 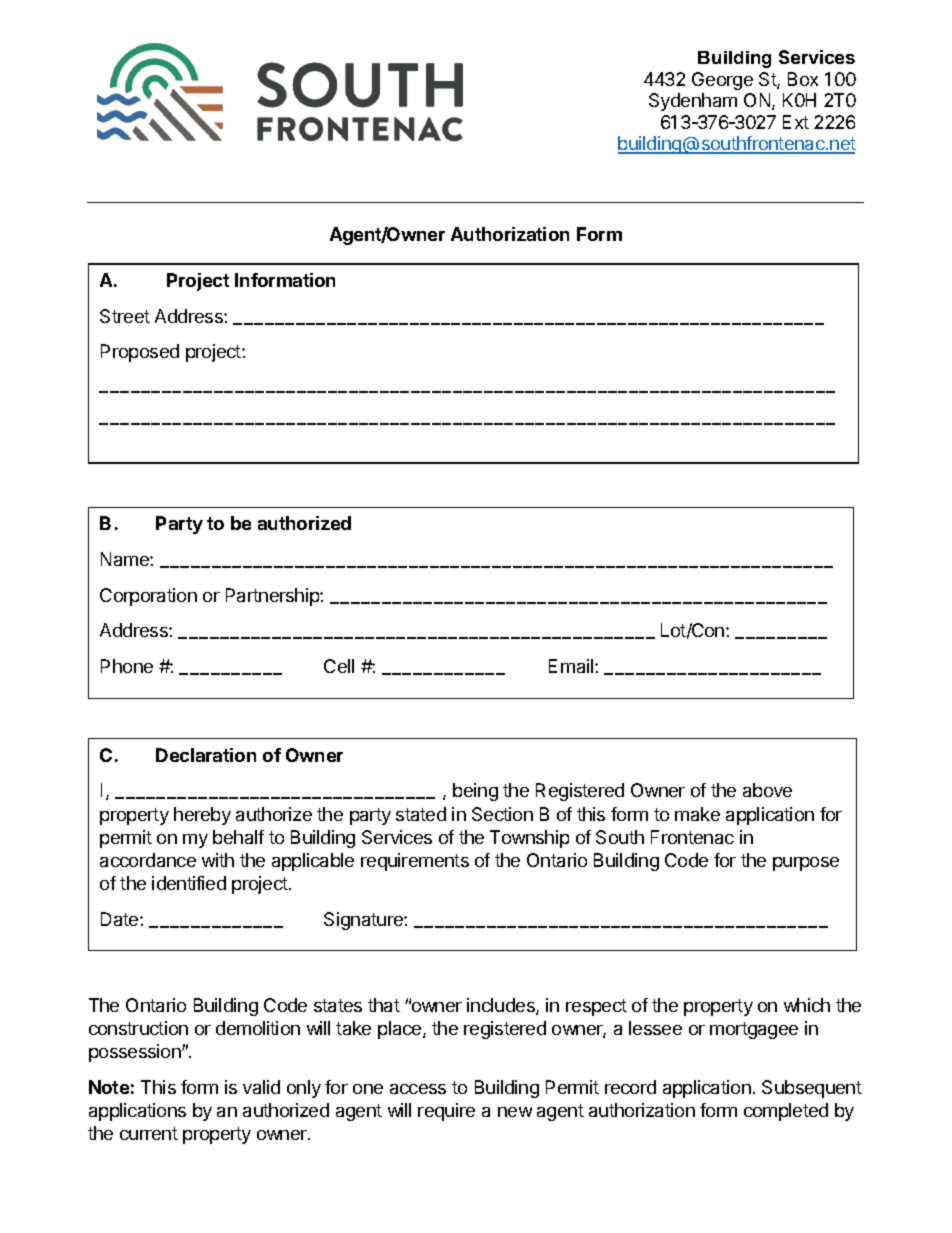 What do you see at coordinates (418, 1089) in the image?
I see `access` at bounding box center [418, 1089].
